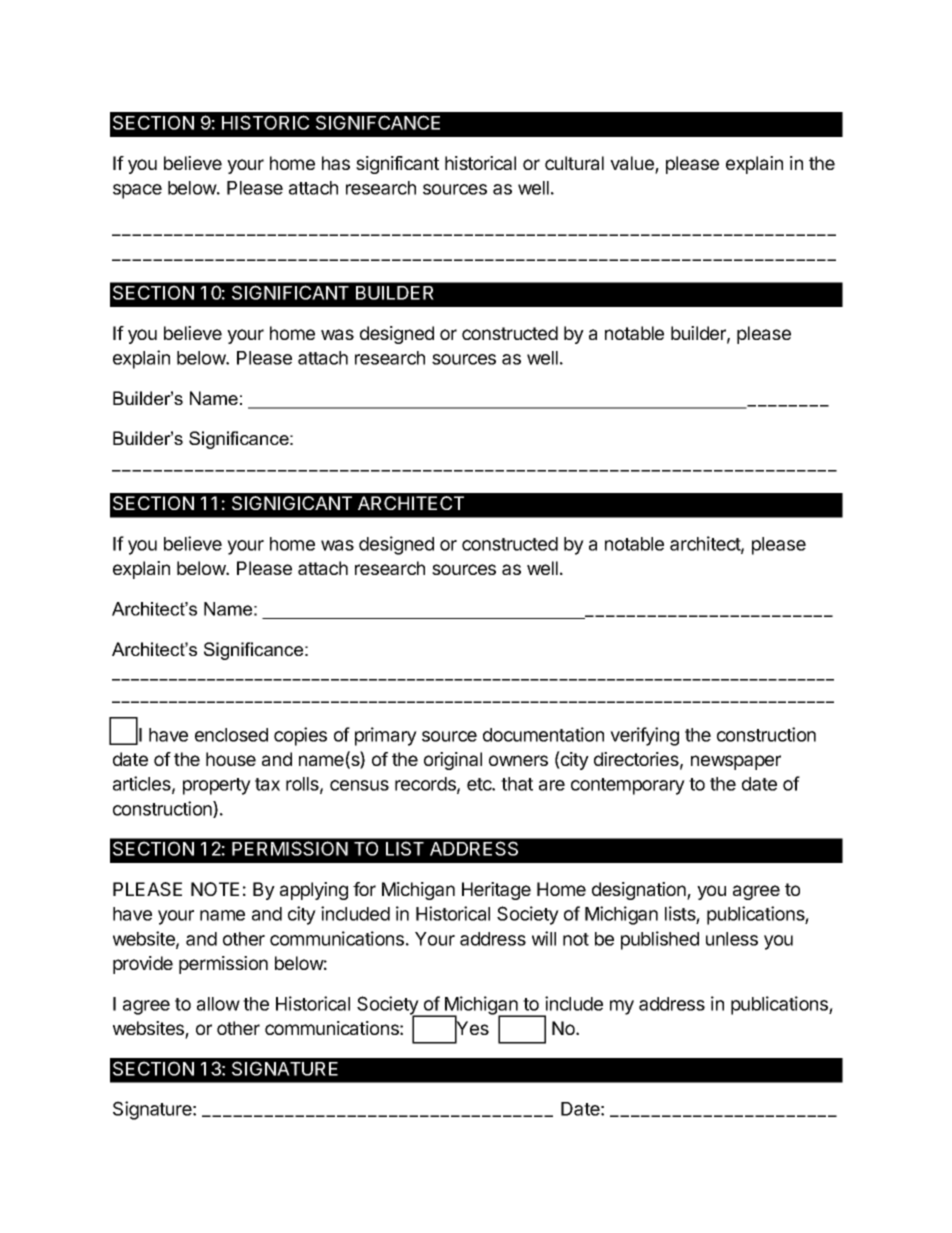 The height and width of the page is (1233, 952). Describe the element at coordinates (628, 786) in the page. I see `contemporary` at that location.
